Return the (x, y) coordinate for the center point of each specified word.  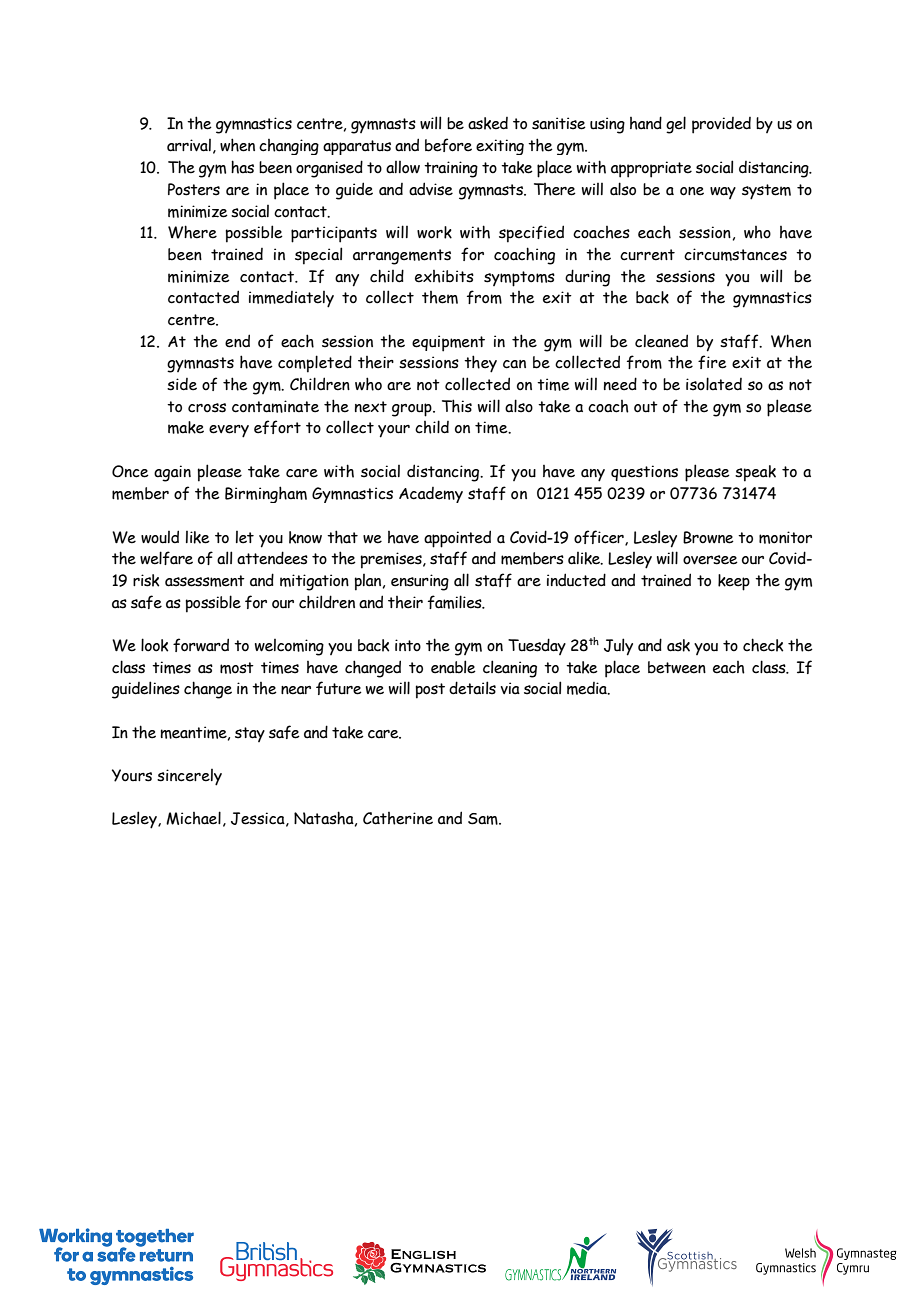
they (480, 364)
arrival (189, 145)
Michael (193, 818)
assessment (205, 581)
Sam (484, 819)
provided (721, 125)
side (182, 384)
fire (712, 362)
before (448, 145)
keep (734, 582)
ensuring (420, 582)
